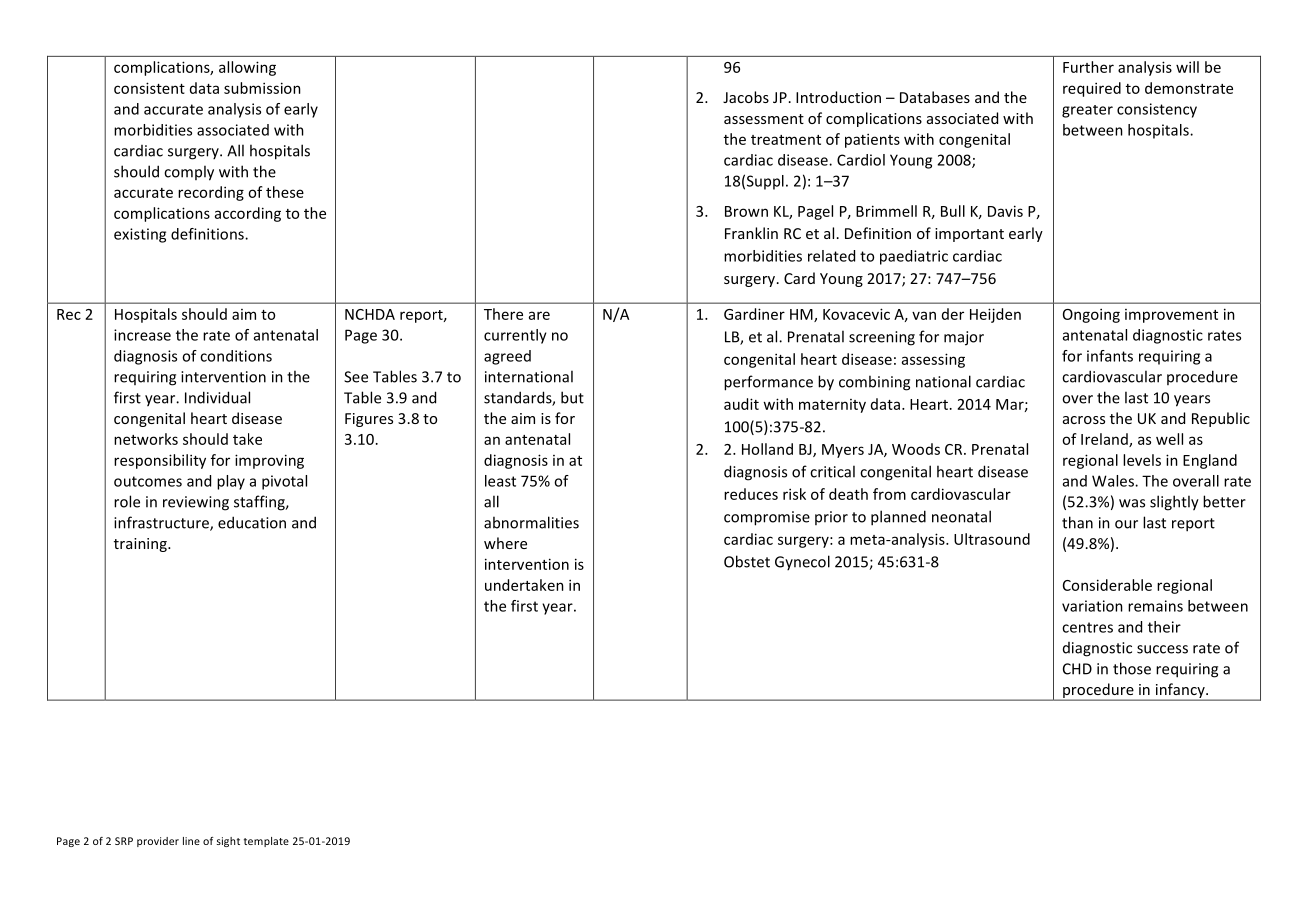 The height and width of the screenshot is (924, 1308). Describe the element at coordinates (269, 461) in the screenshot. I see `improving` at that location.
